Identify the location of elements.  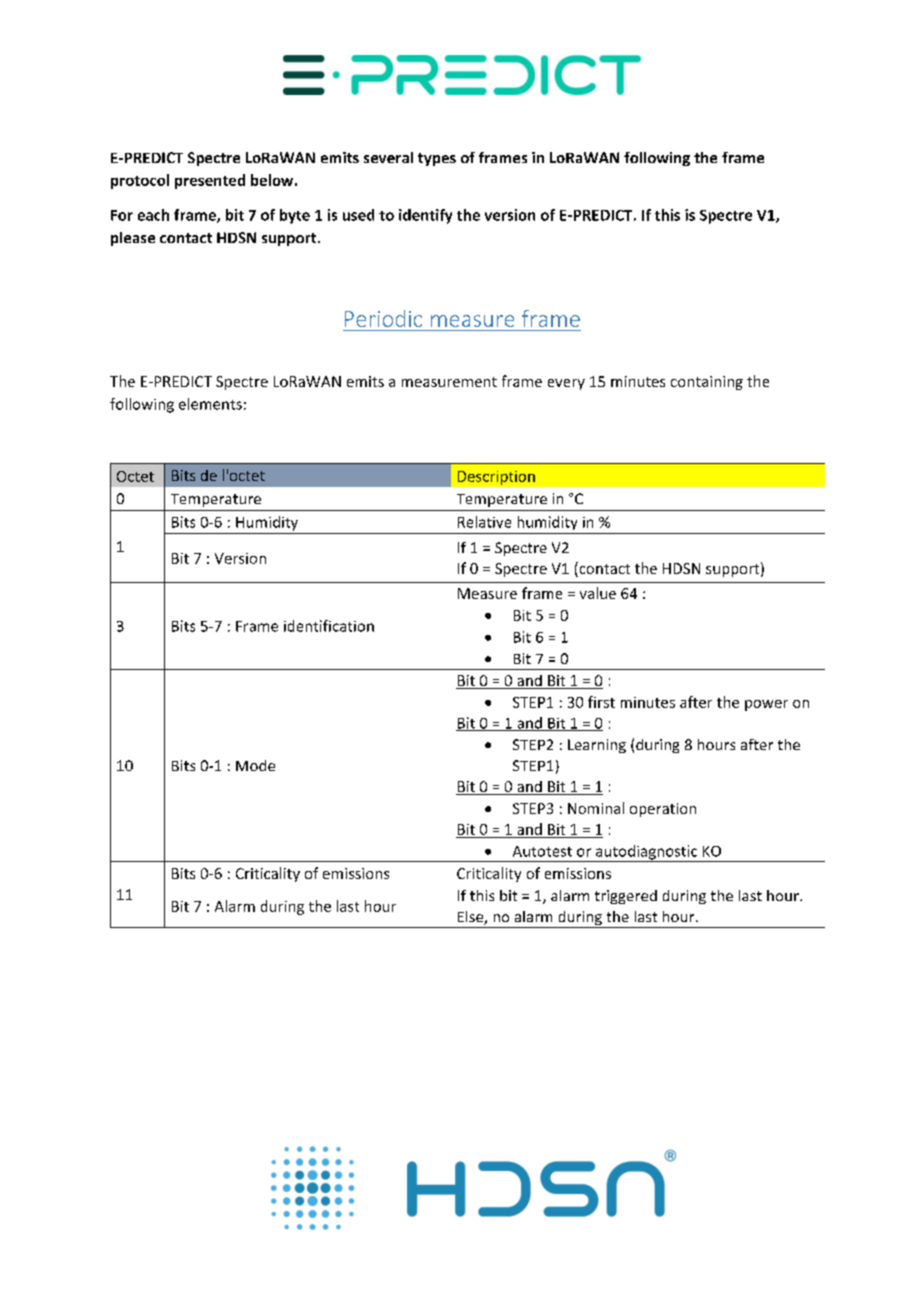
(210, 404).
